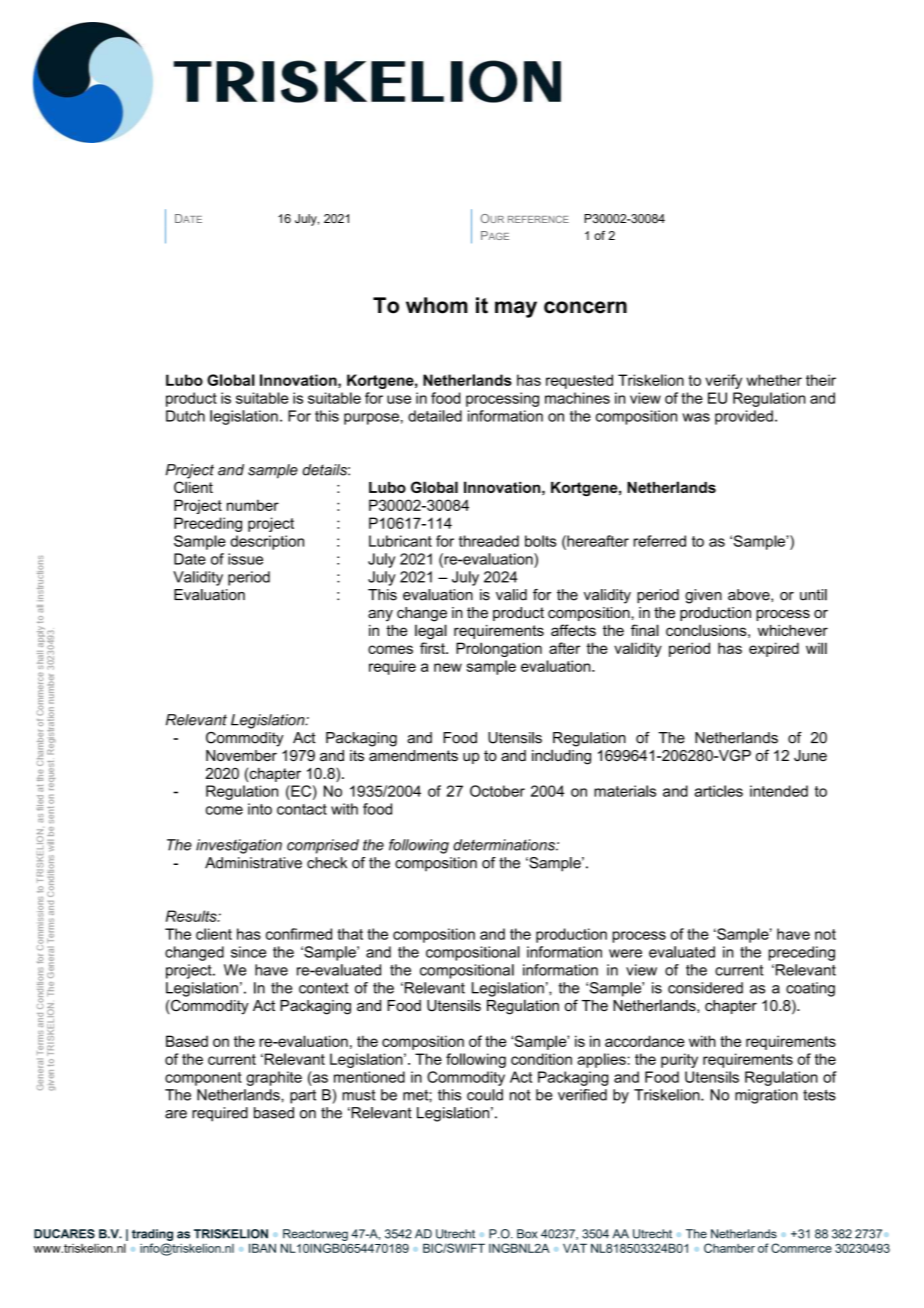  Describe the element at coordinates (245, 559) in the screenshot. I see `issue` at that location.
